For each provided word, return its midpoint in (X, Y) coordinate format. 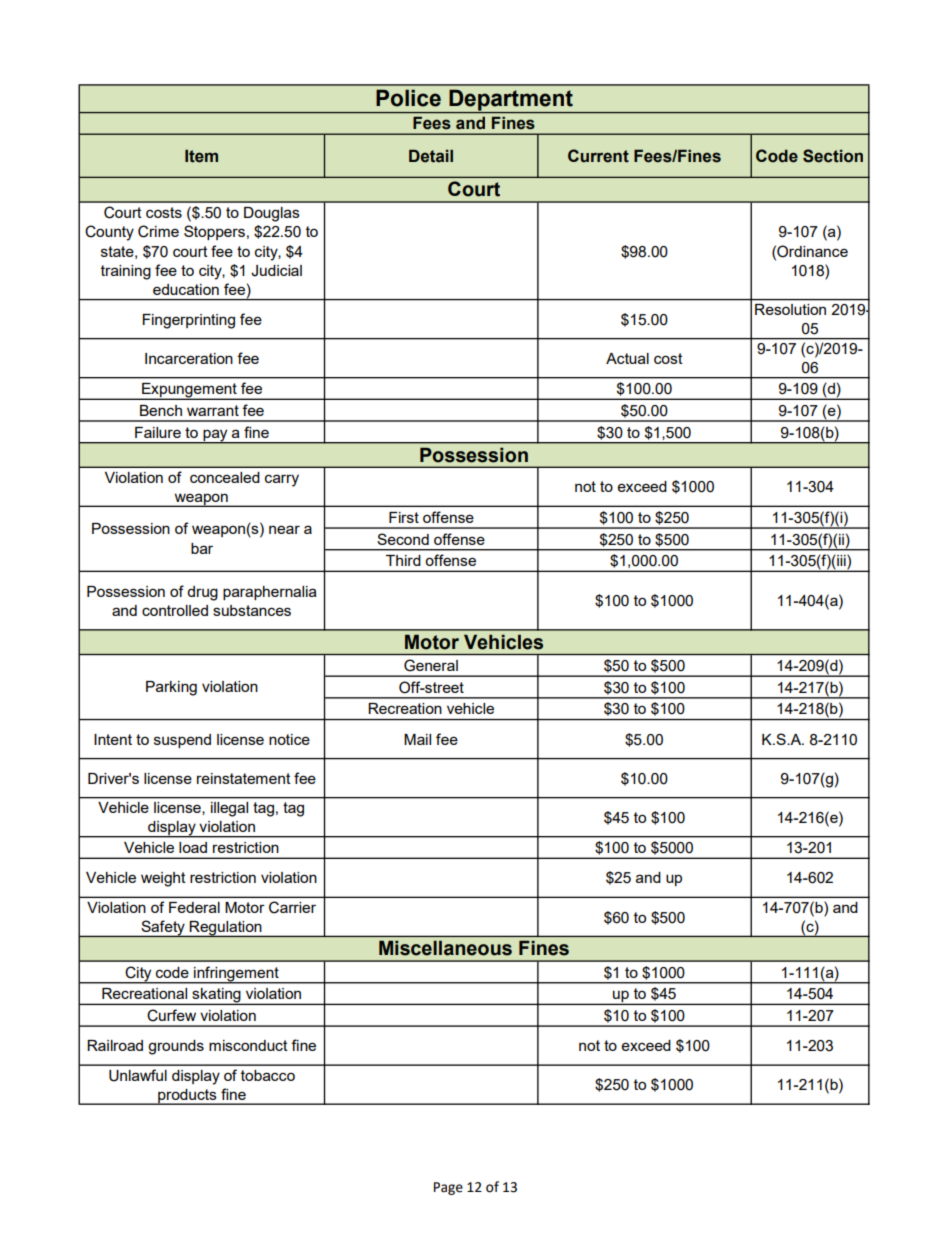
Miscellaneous (445, 948)
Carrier (292, 907)
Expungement (189, 391)
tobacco (268, 1075)
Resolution (790, 309)
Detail (431, 156)
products (187, 1097)
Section (833, 156)
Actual (627, 358)
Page (448, 1188)
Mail (417, 739)
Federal (194, 907)
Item (201, 156)
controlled (175, 610)
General (431, 665)
